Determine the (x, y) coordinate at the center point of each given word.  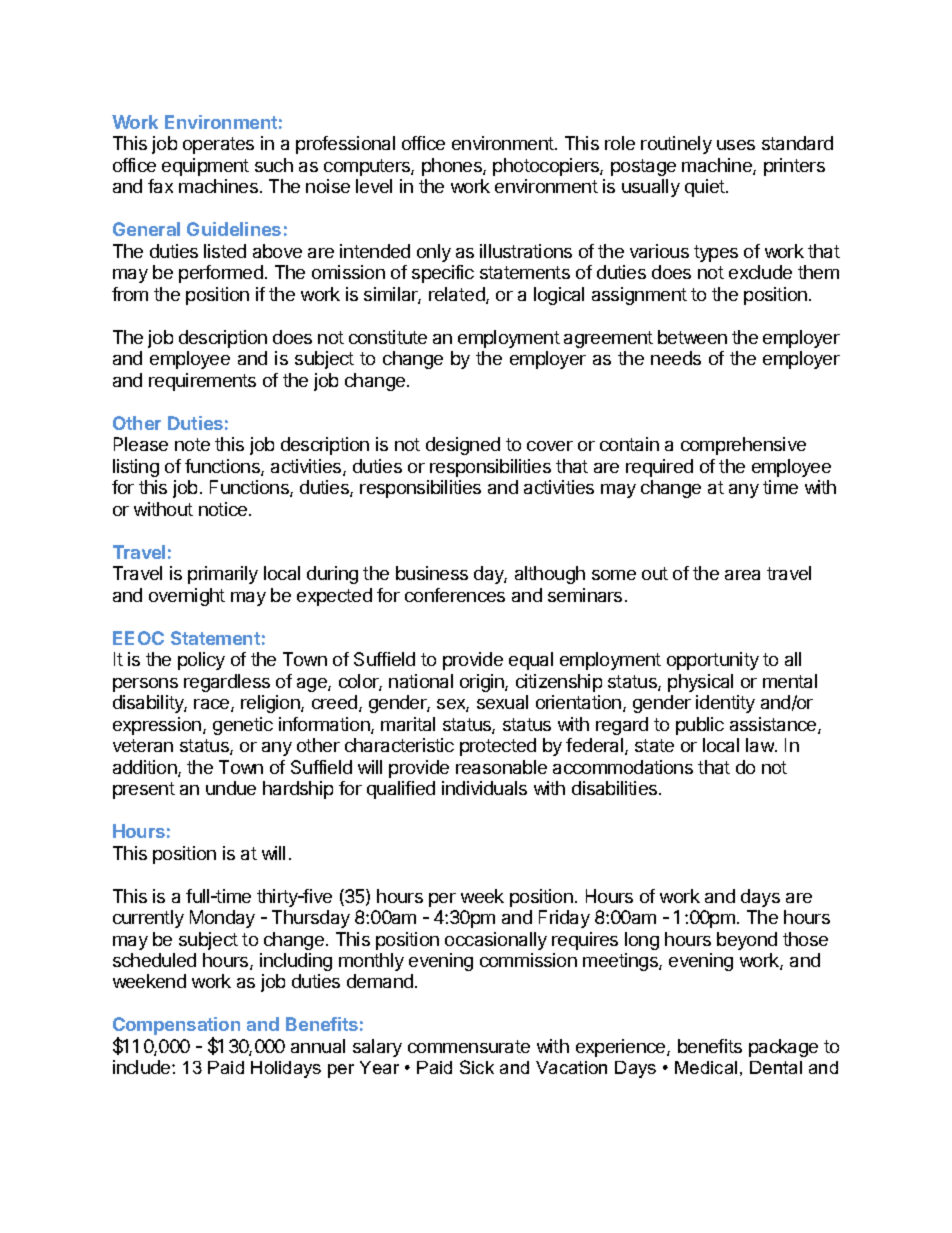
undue (231, 788)
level (374, 186)
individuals (484, 788)
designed (463, 446)
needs (676, 358)
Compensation (176, 1027)
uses (736, 145)
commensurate (469, 1046)
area (742, 575)
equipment (205, 167)
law (761, 745)
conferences (455, 595)
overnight (187, 597)
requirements (202, 382)
